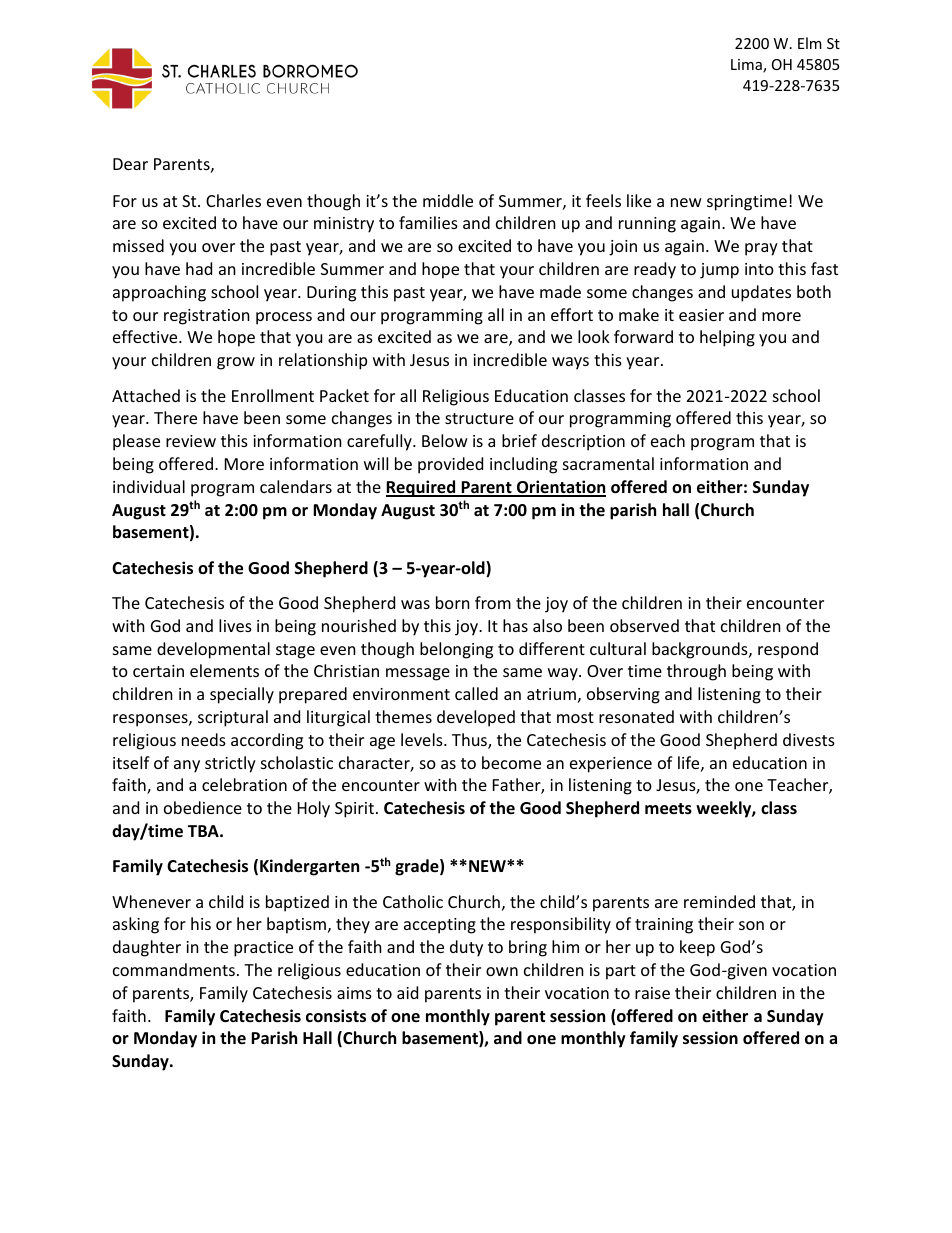 The height and width of the page is (1233, 952). What do you see at coordinates (174, 969) in the page?
I see `commandments` at bounding box center [174, 969].
